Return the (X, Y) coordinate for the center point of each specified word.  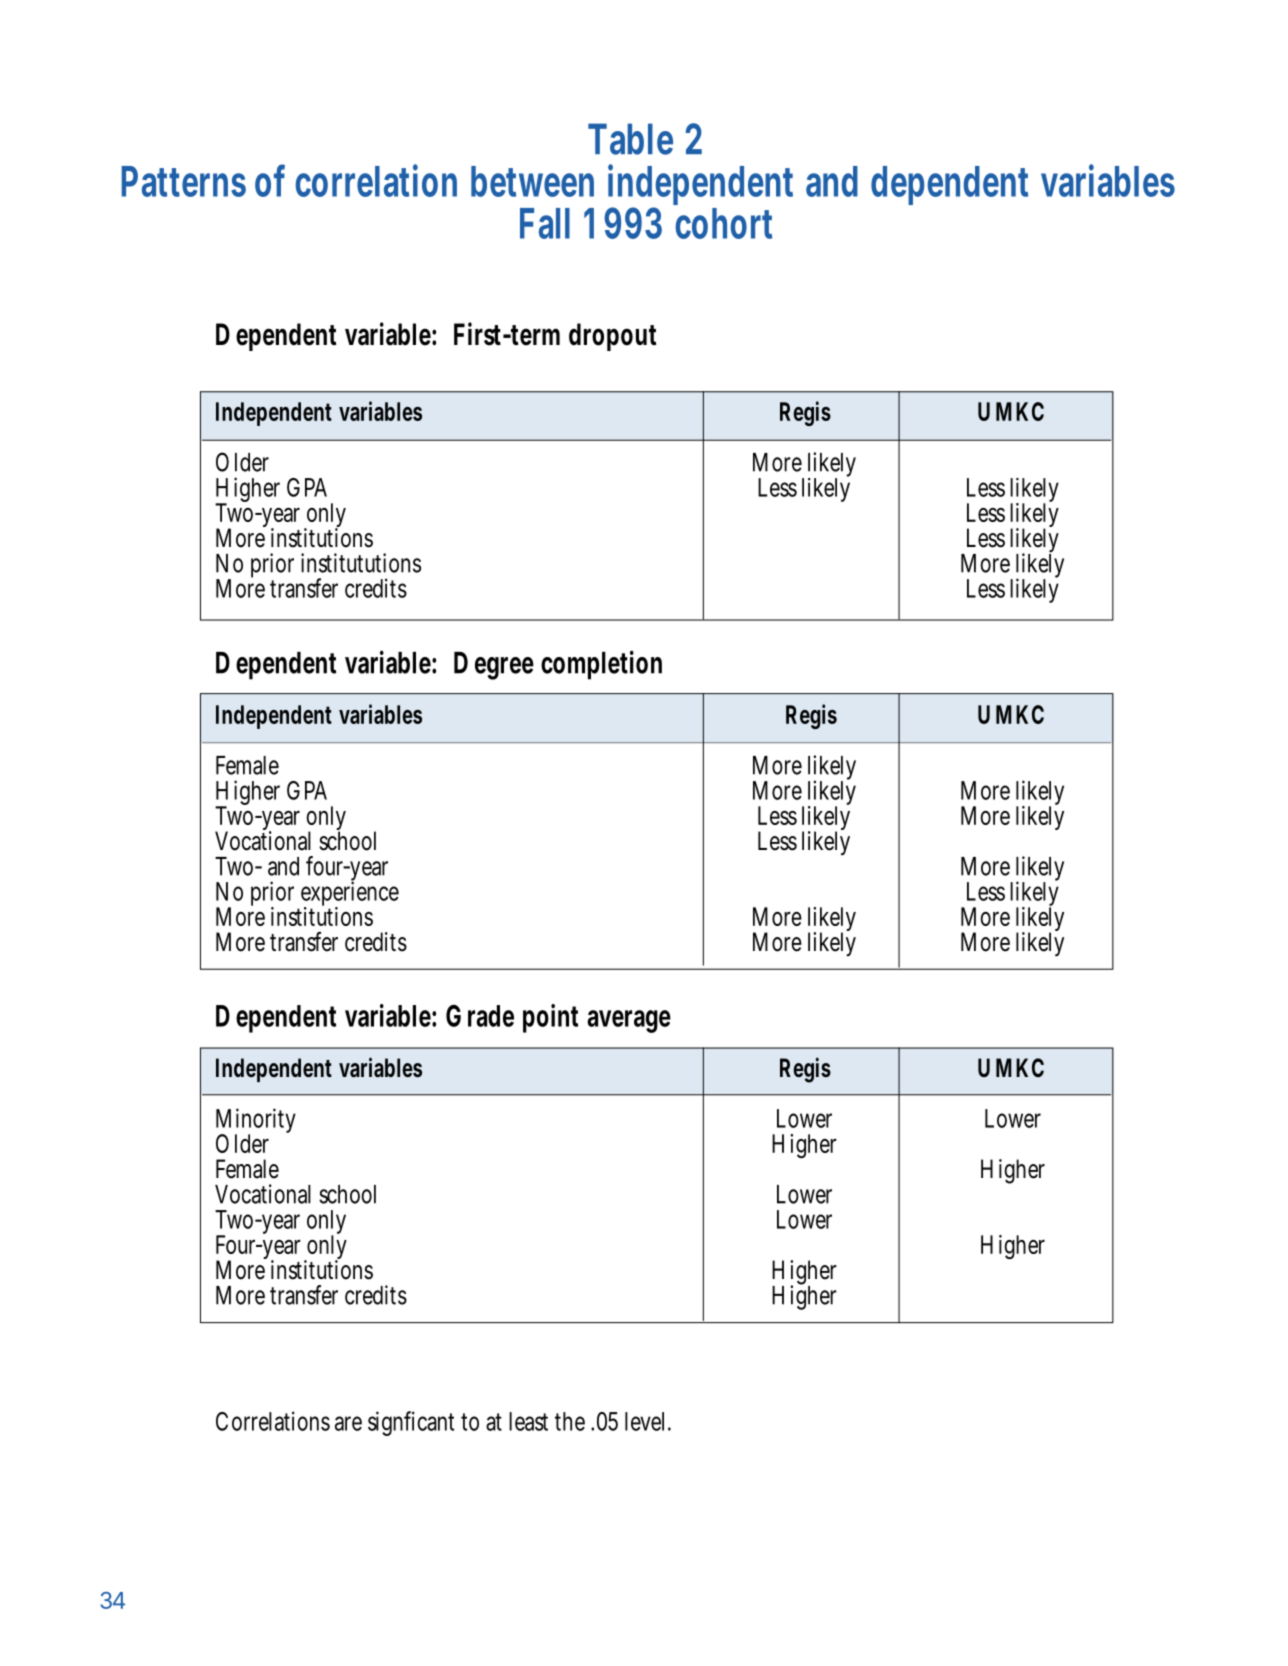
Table (630, 139)
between (532, 181)
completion (601, 665)
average (629, 1021)
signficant (411, 1423)
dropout (612, 337)
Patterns (184, 181)
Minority (256, 1122)
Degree (494, 666)
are (348, 1423)
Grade (480, 1016)
